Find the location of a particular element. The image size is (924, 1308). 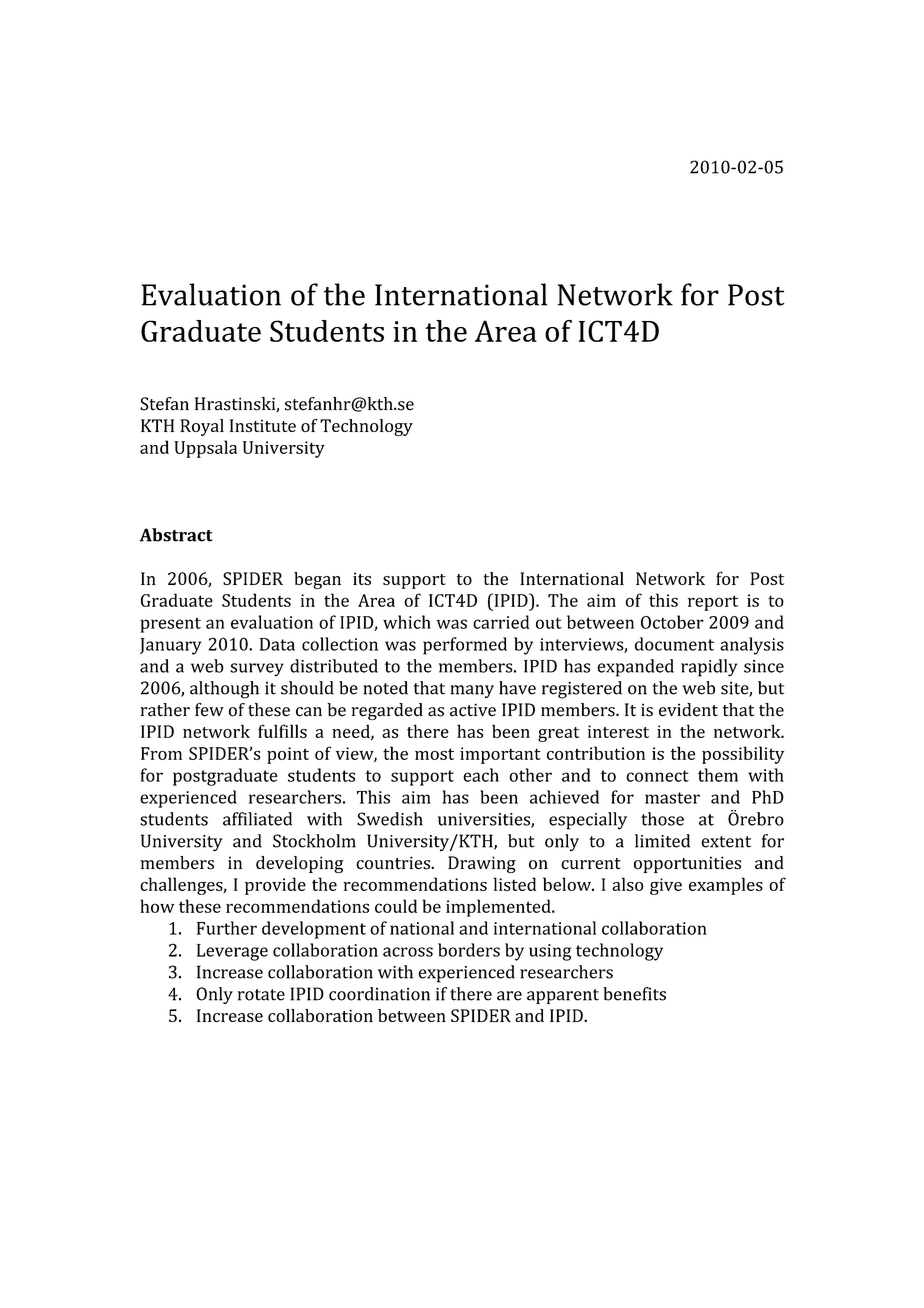

Abstract is located at coordinates (176, 535).
